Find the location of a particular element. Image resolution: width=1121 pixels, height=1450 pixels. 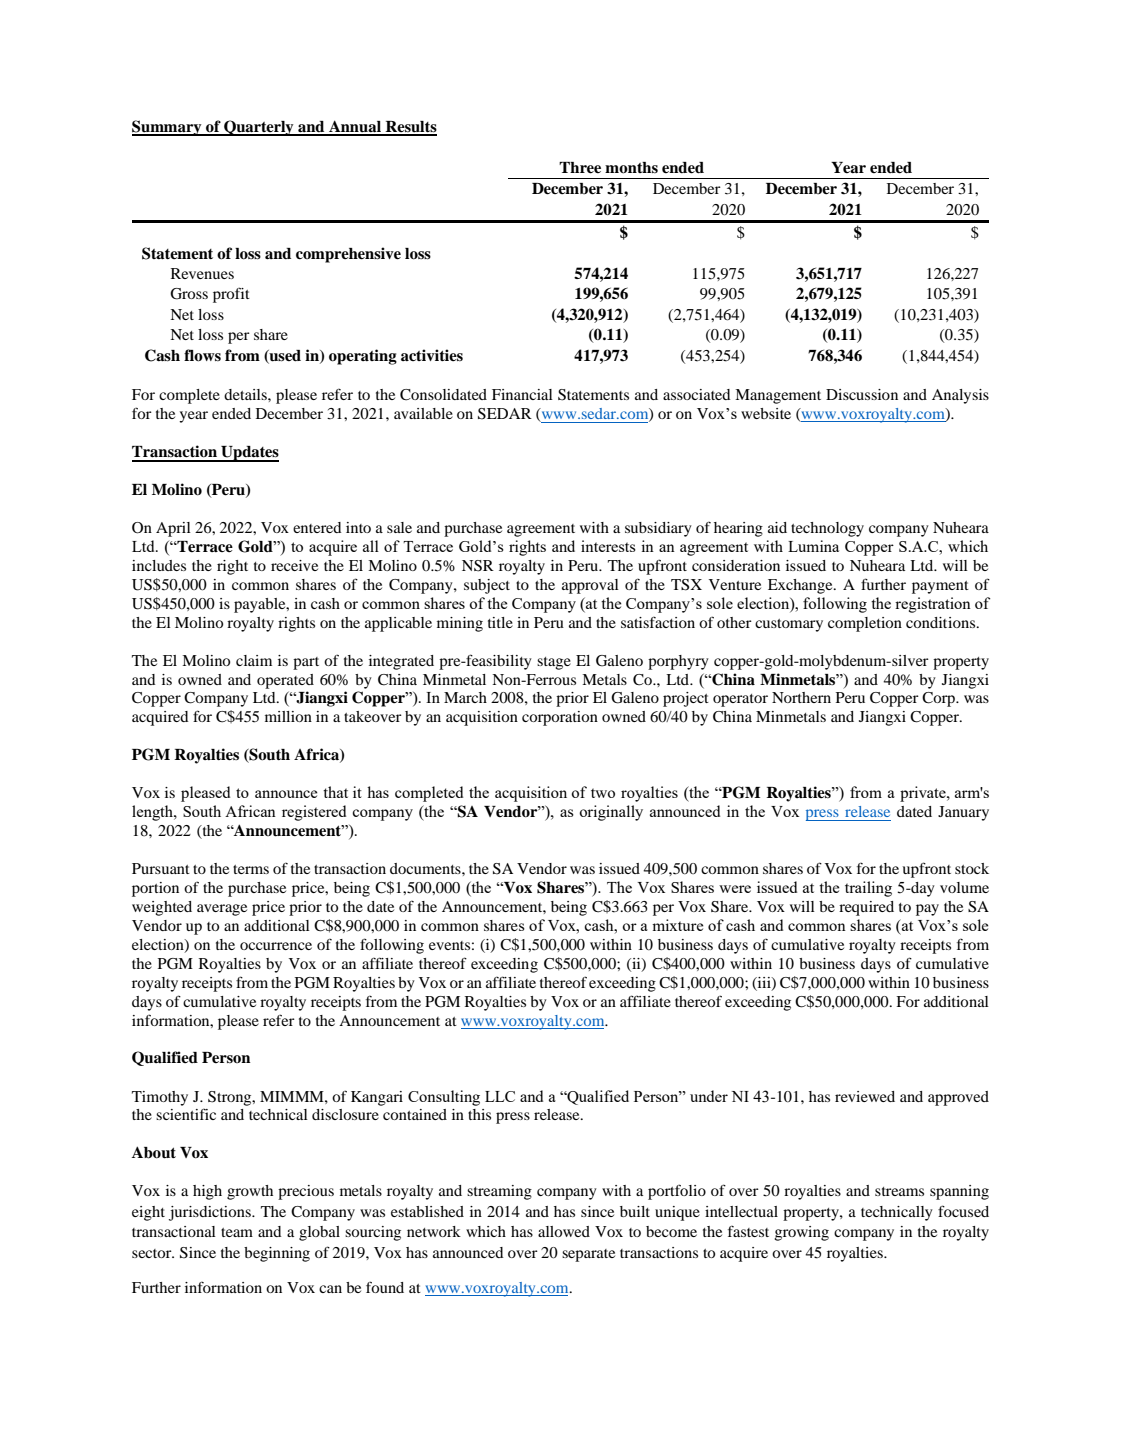

million is located at coordinates (288, 716).
